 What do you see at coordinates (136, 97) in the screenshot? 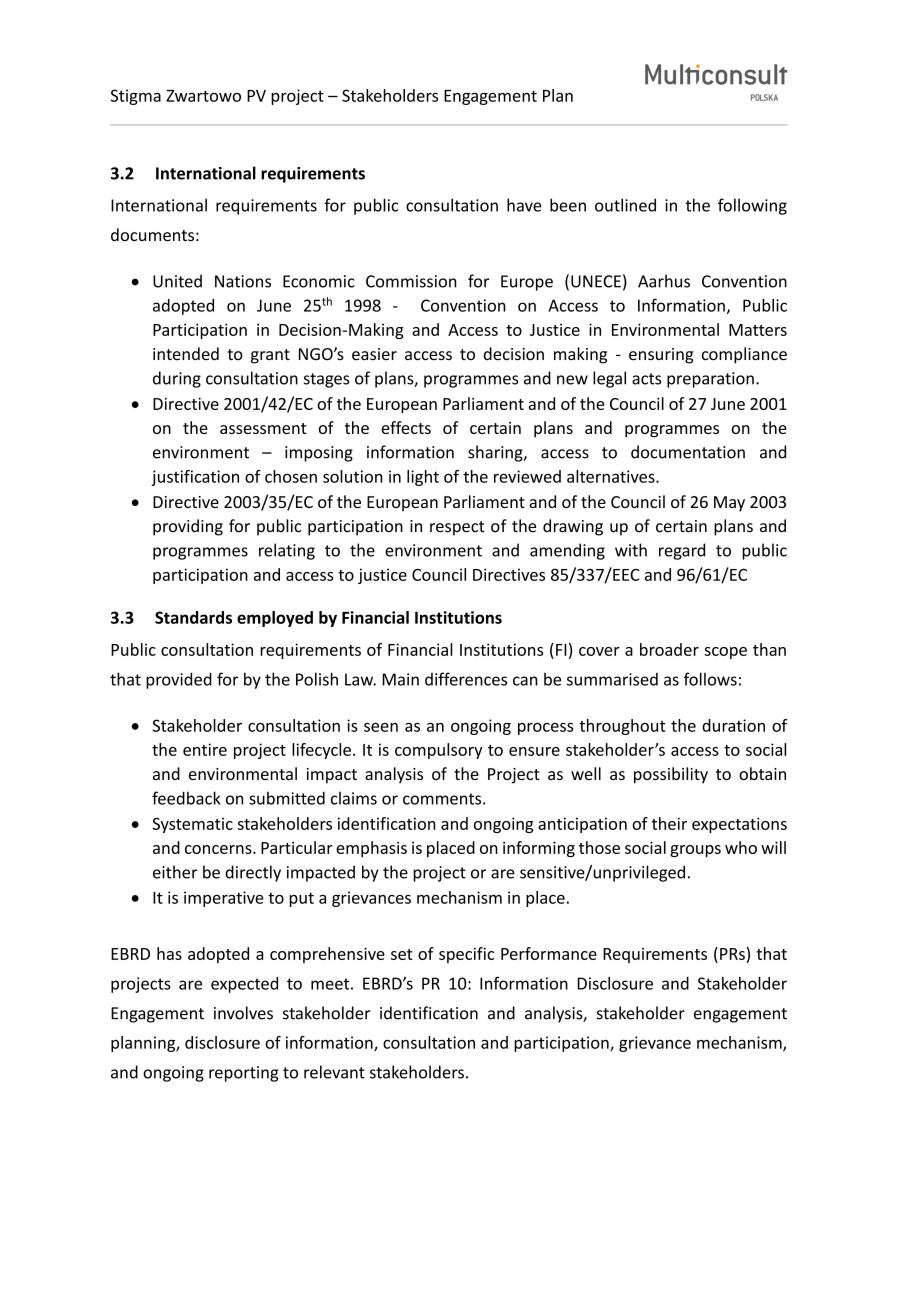
I see `Stigma` at bounding box center [136, 97].
